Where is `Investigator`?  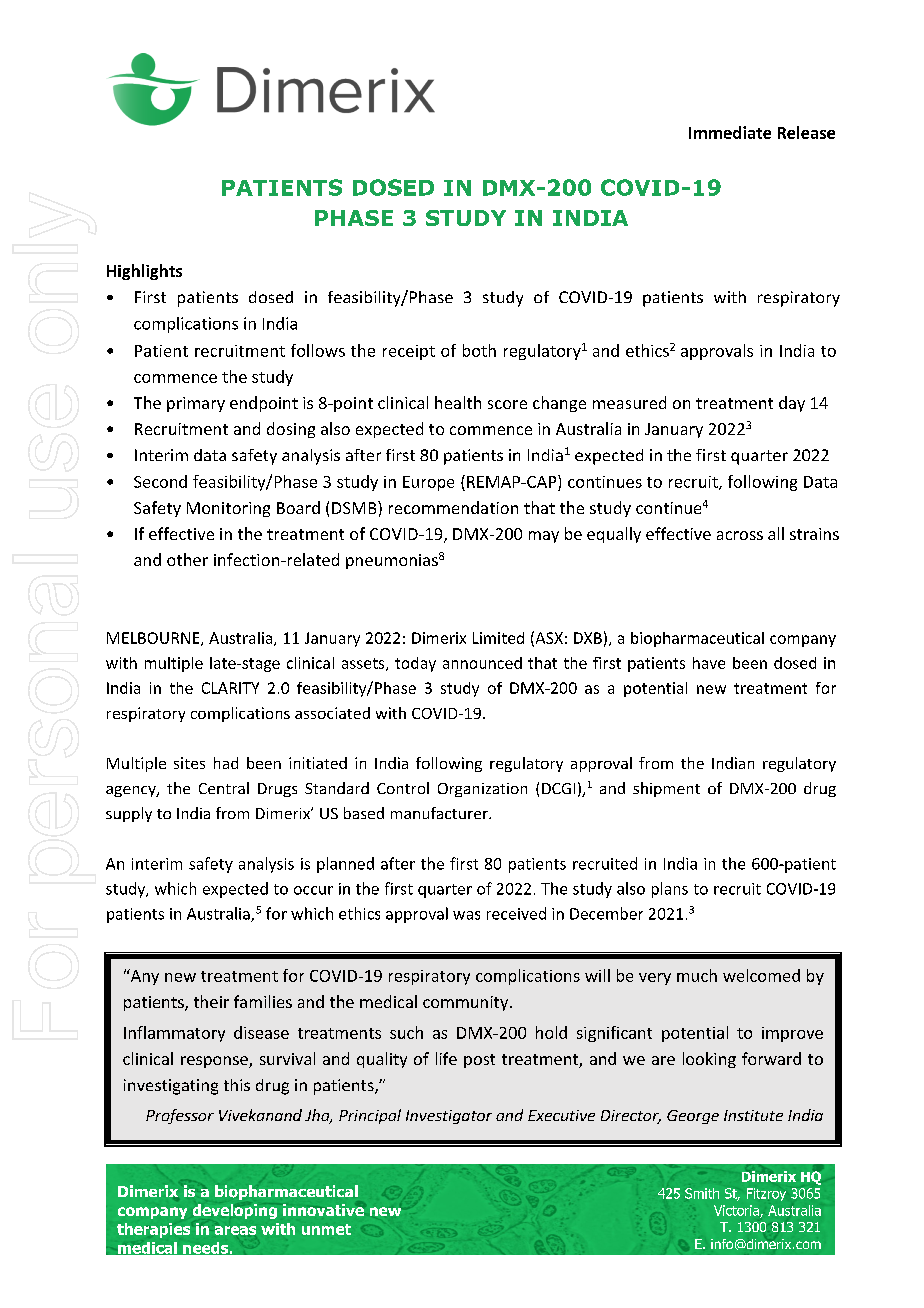
Investigator is located at coordinates (449, 1117).
